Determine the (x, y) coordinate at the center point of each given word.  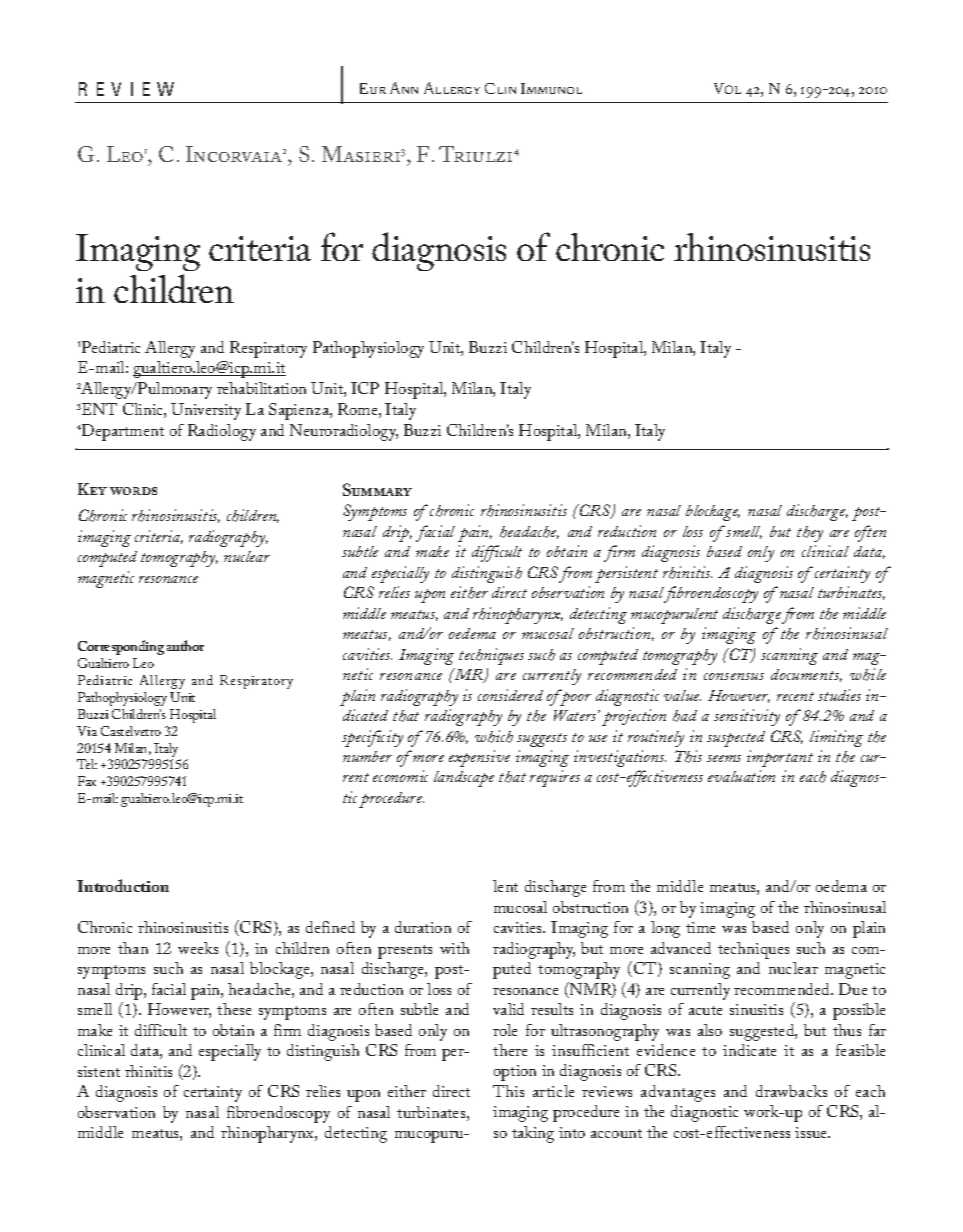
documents (806, 675)
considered (510, 695)
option (515, 1073)
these (234, 1009)
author (185, 645)
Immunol (551, 88)
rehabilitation (261, 388)
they (810, 534)
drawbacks (791, 1091)
